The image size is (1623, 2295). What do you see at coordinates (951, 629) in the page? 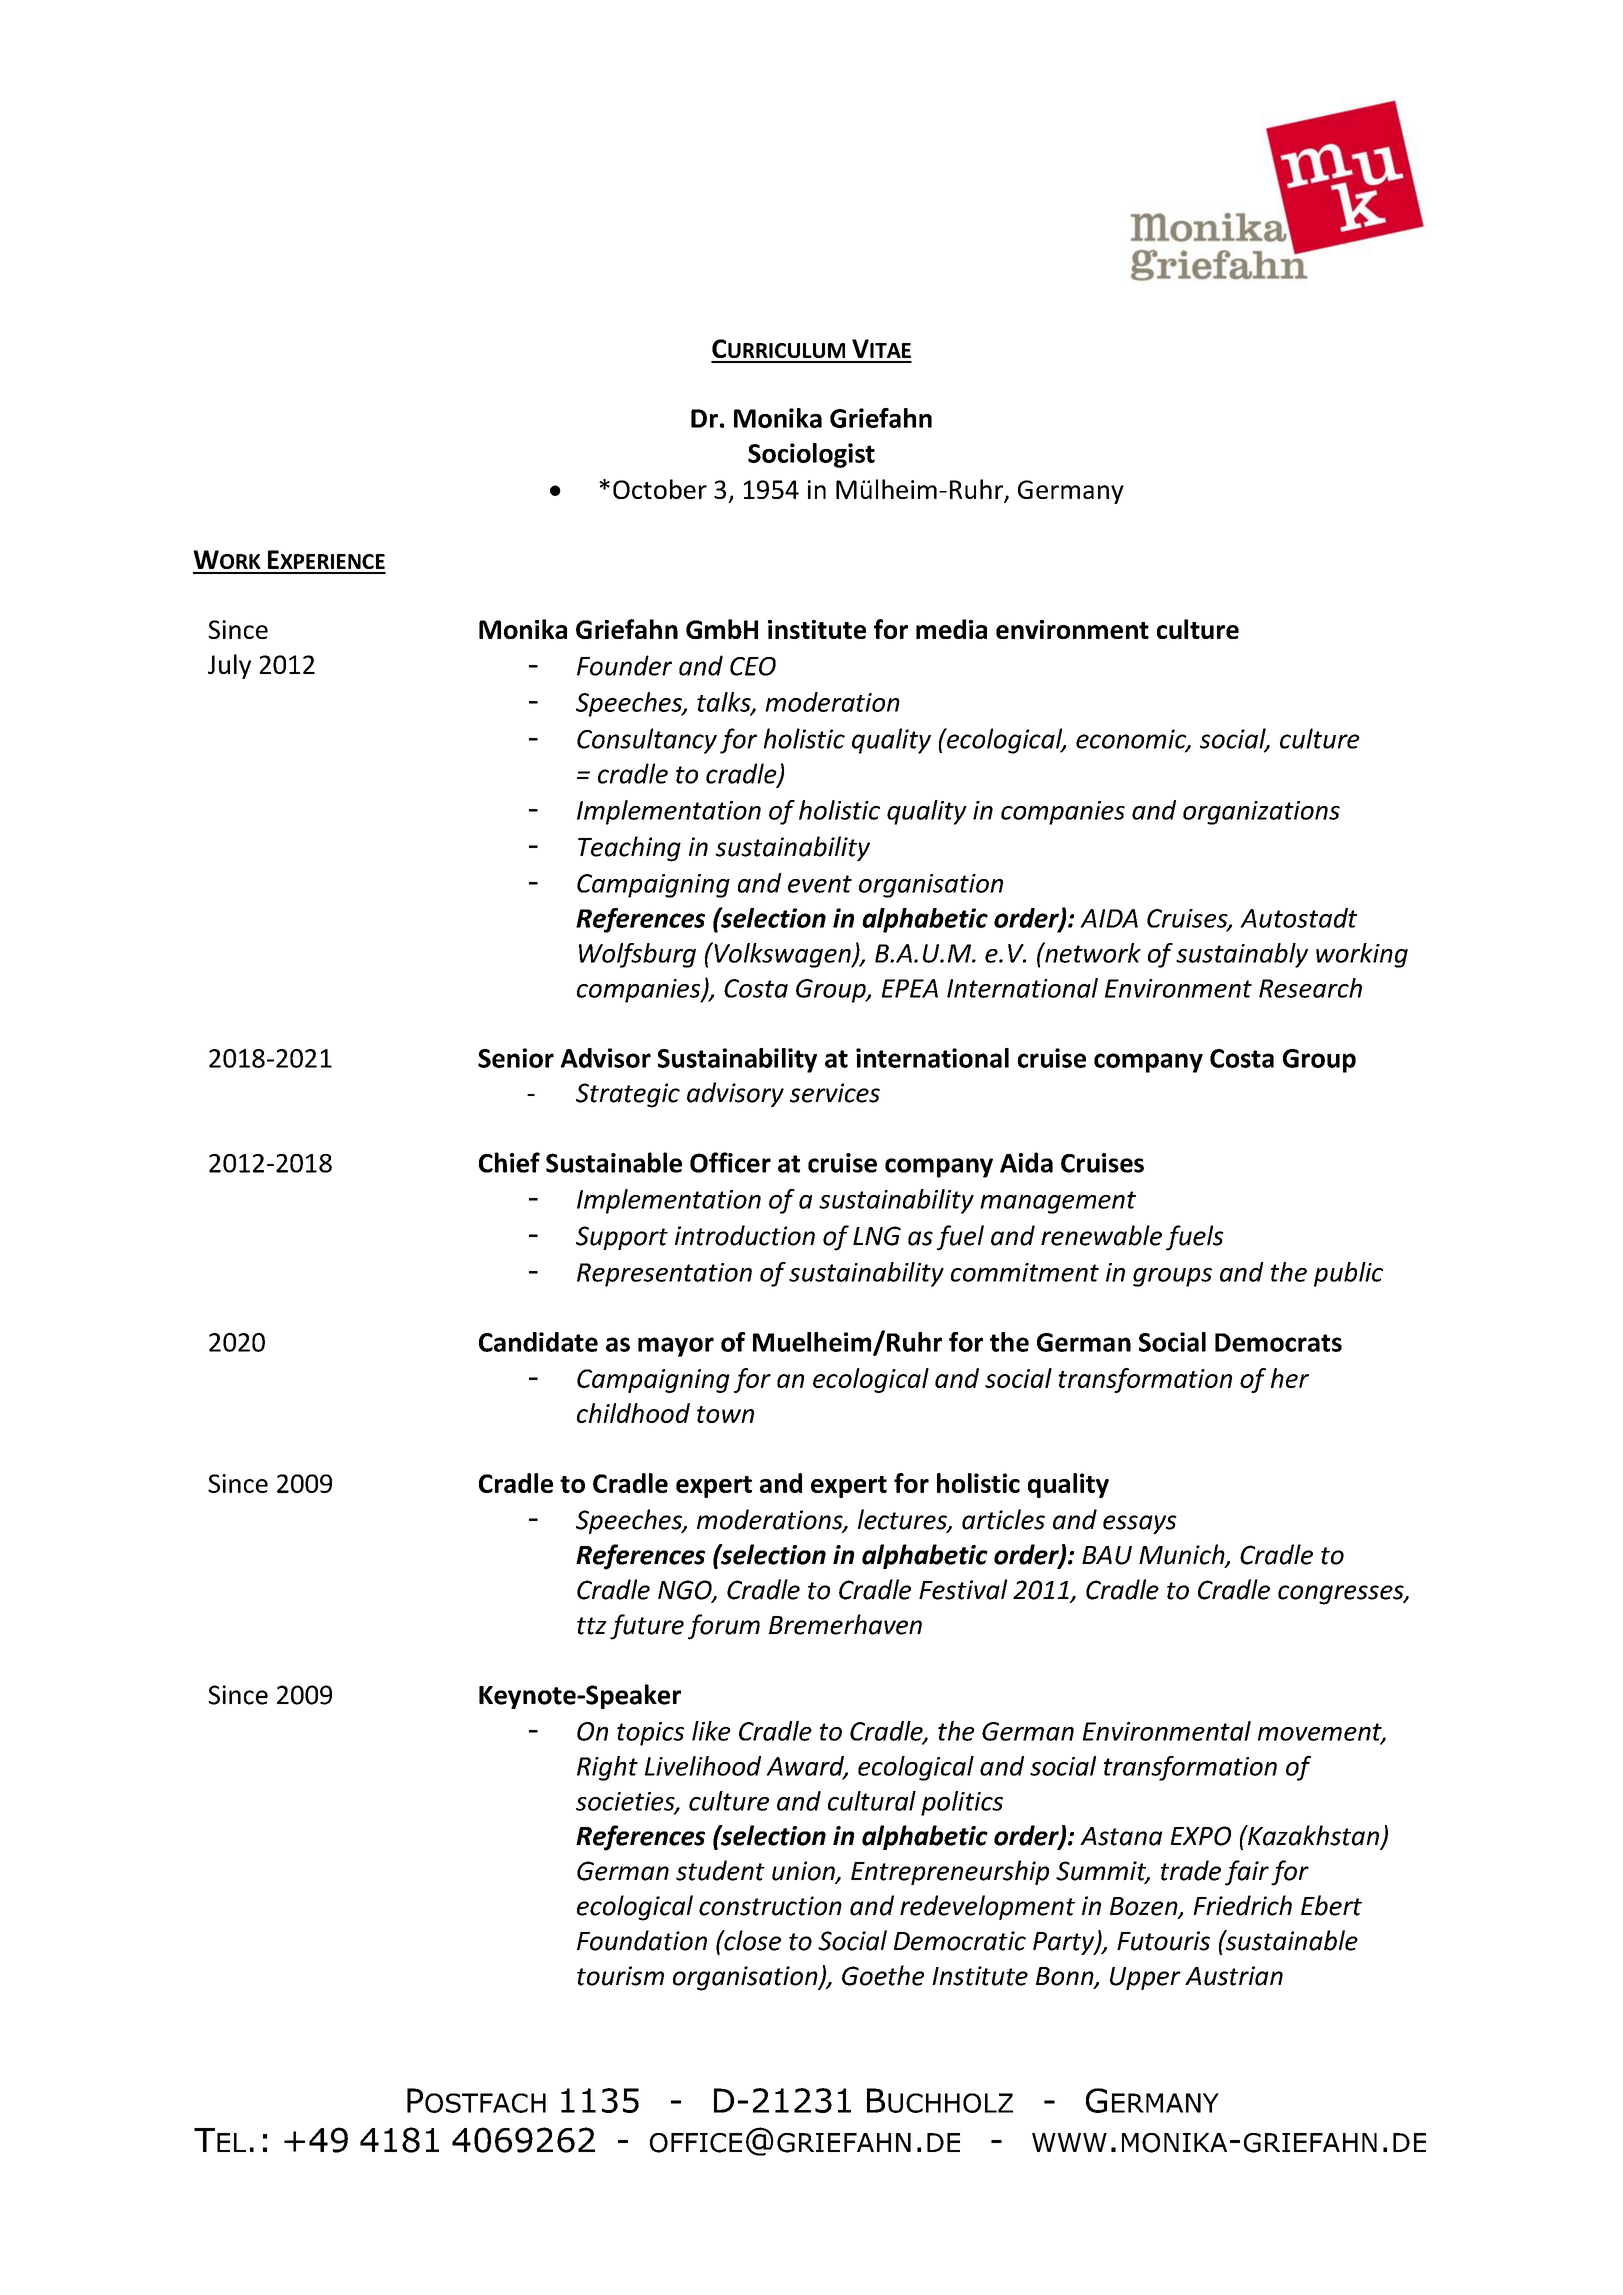
I see `media` at bounding box center [951, 629].
